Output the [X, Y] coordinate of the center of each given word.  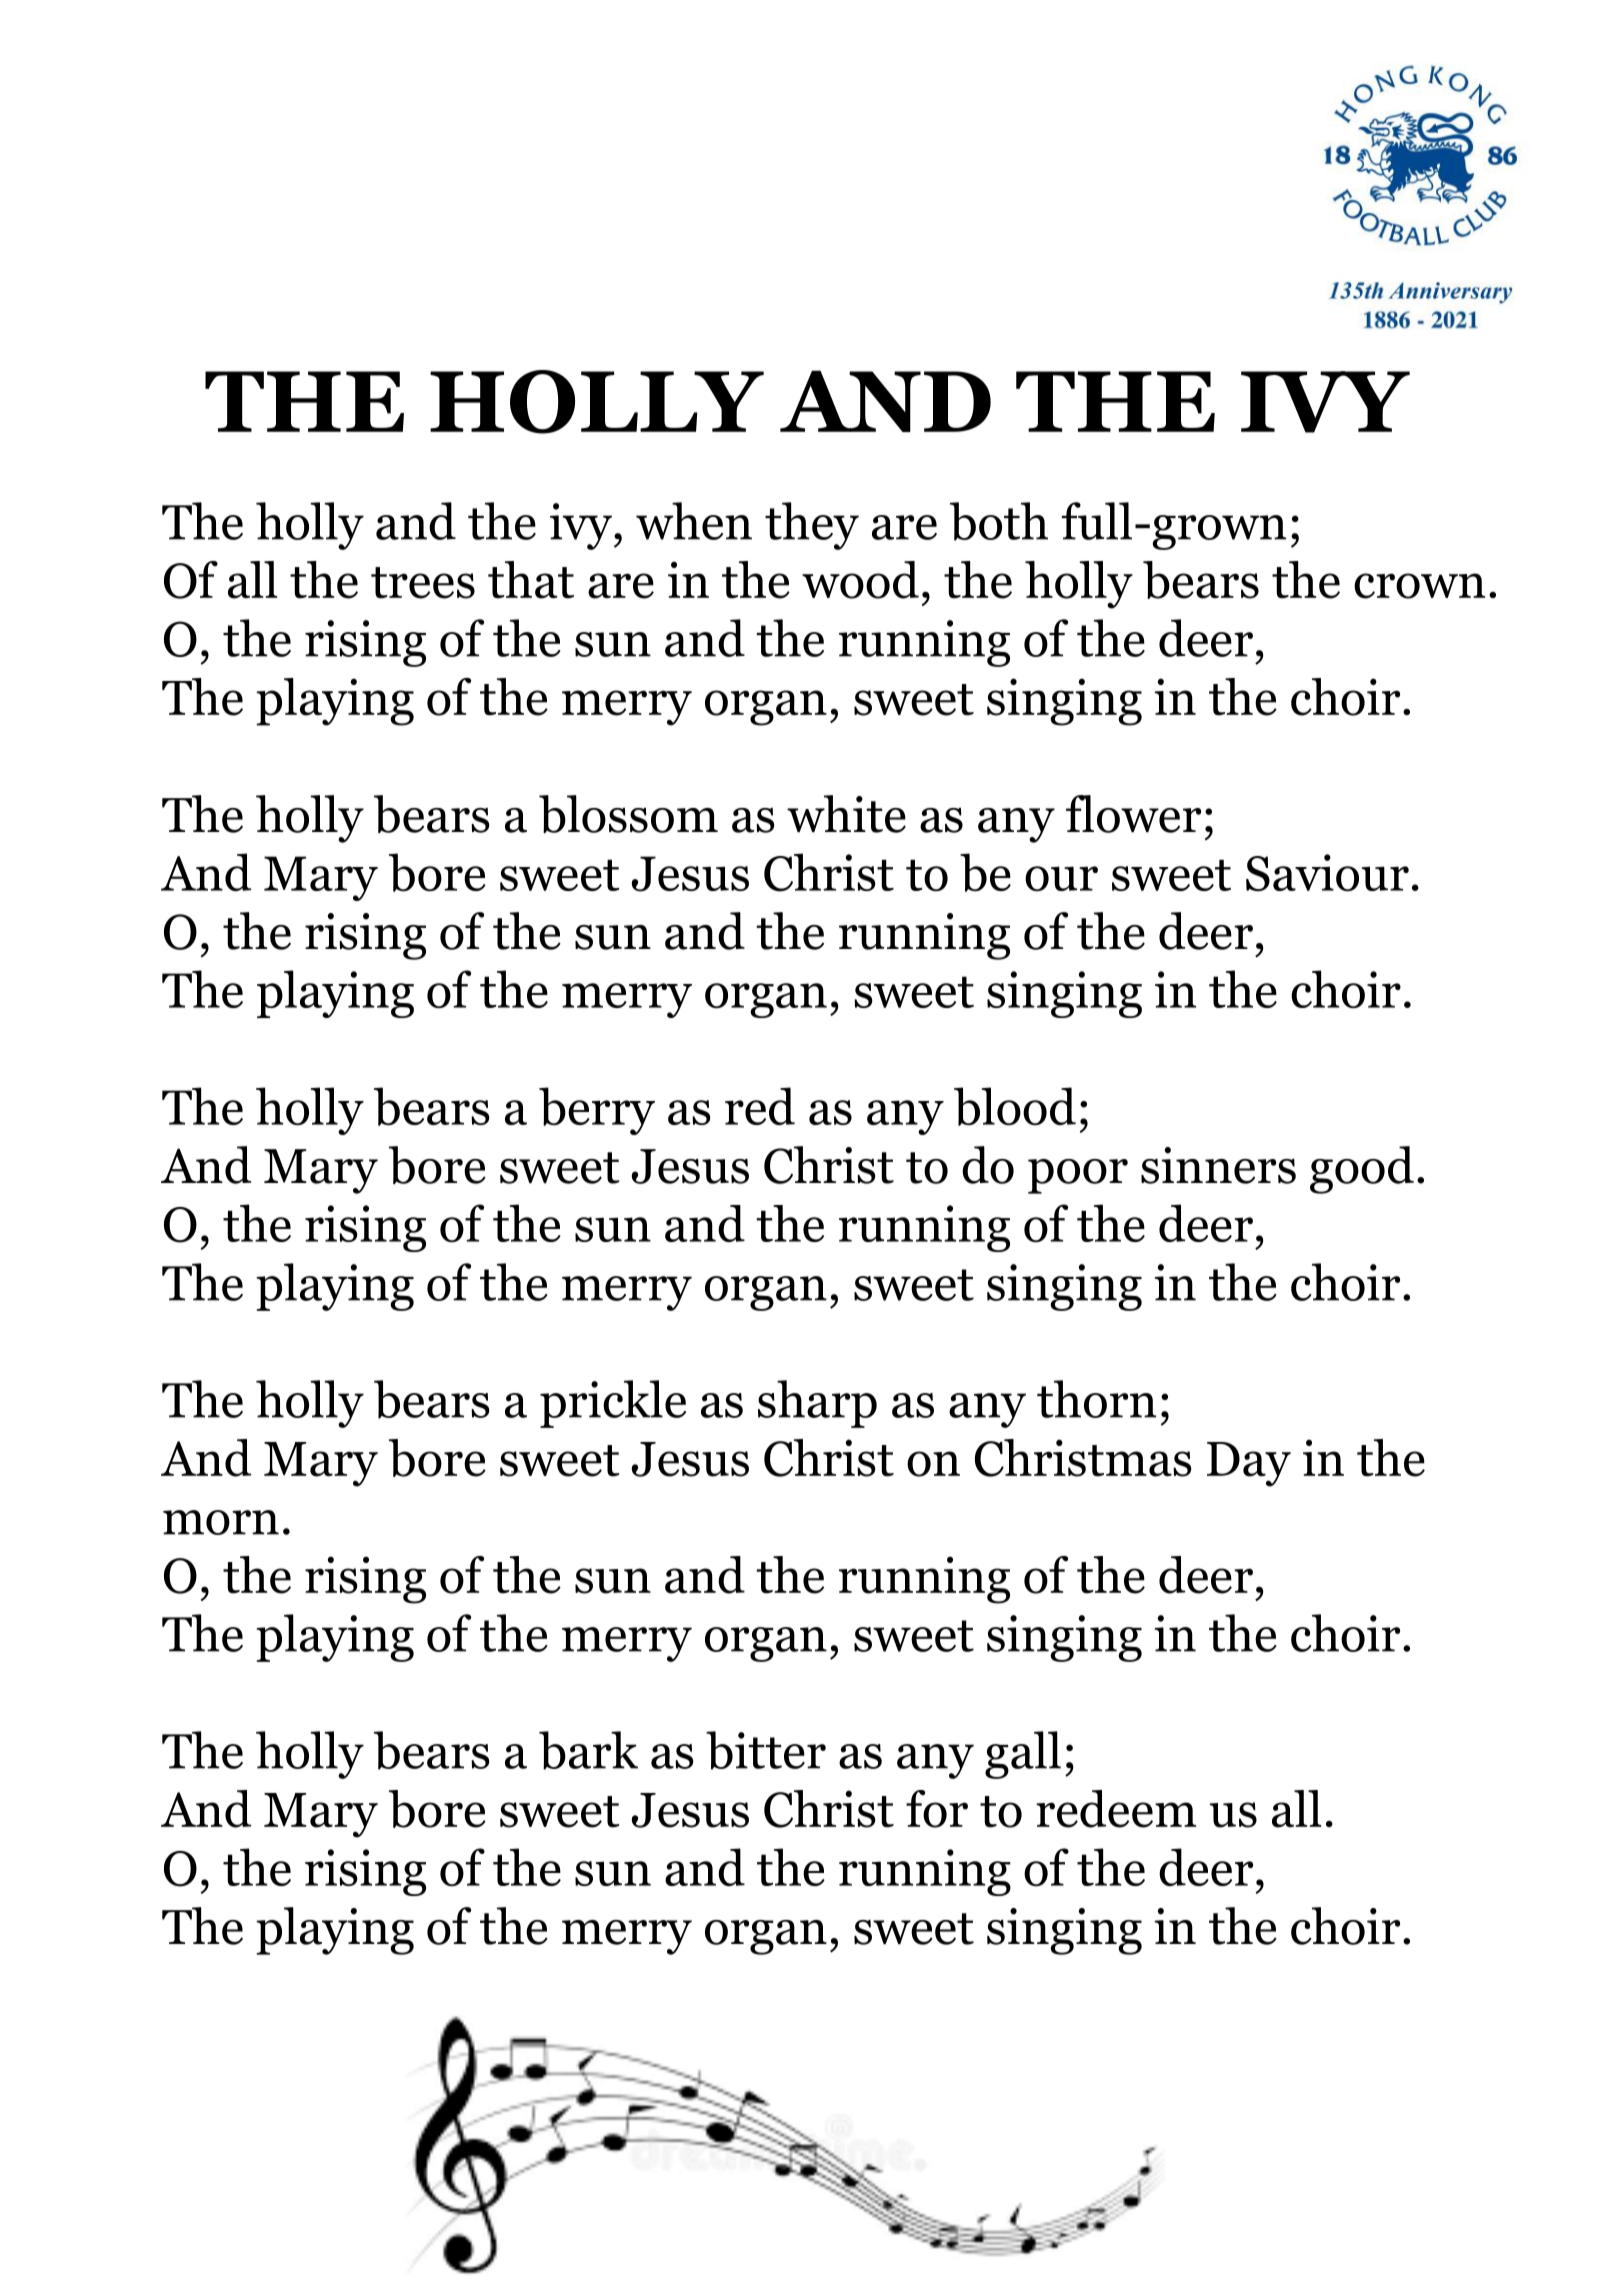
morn [221, 1522]
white [846, 814]
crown [1419, 586]
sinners [1218, 1165]
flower [1133, 814]
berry [597, 1111]
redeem [1116, 1809]
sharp [817, 1404]
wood [860, 580]
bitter [766, 1750]
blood [1015, 1106]
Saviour [1327, 873]
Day [1249, 1464]
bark [588, 1750]
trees [423, 583]
